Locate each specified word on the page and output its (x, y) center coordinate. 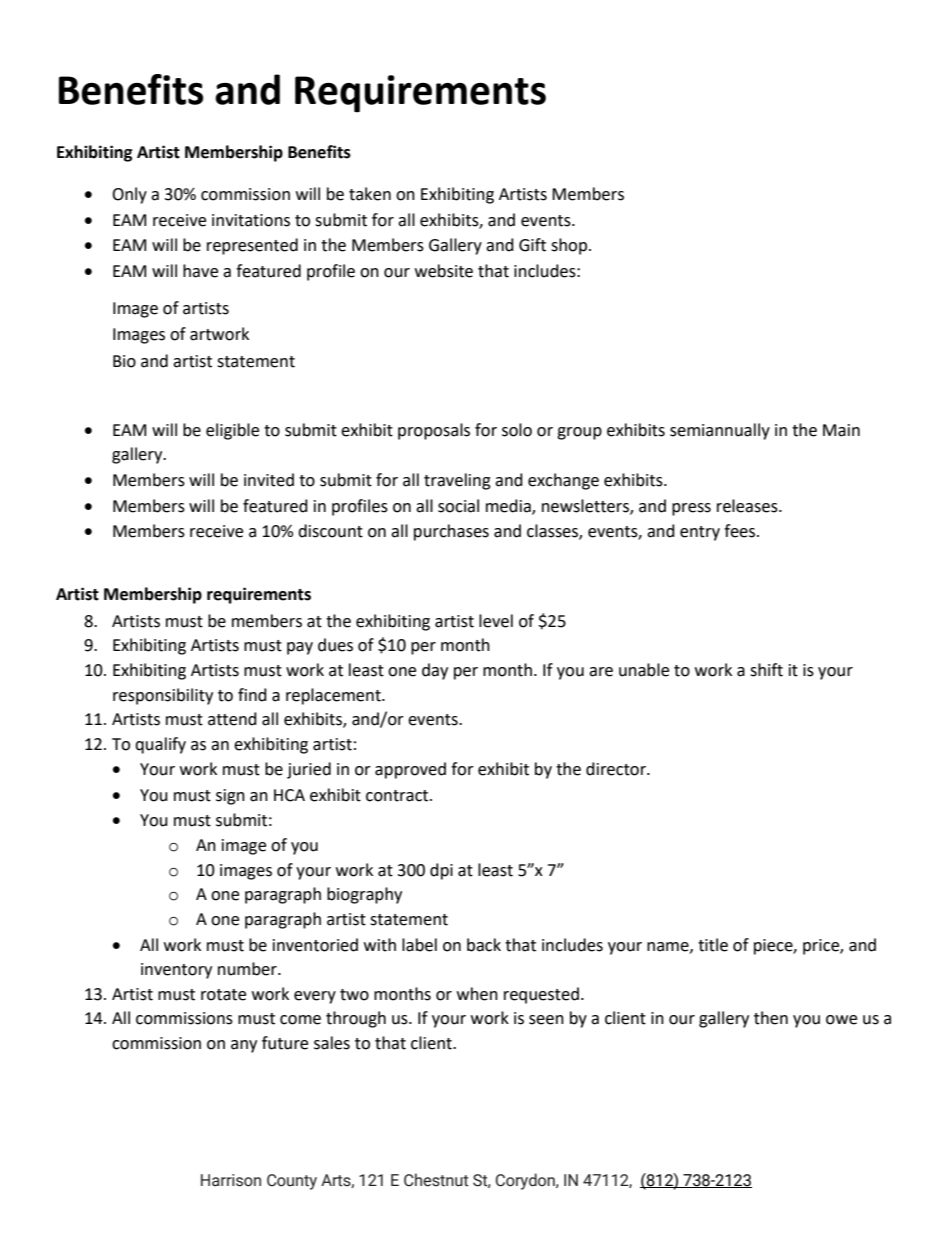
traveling (457, 481)
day (435, 671)
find (252, 695)
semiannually (720, 431)
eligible (232, 431)
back (484, 945)
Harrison (231, 1180)
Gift (532, 245)
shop (569, 246)
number (248, 969)
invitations (251, 220)
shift (766, 670)
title (713, 945)
